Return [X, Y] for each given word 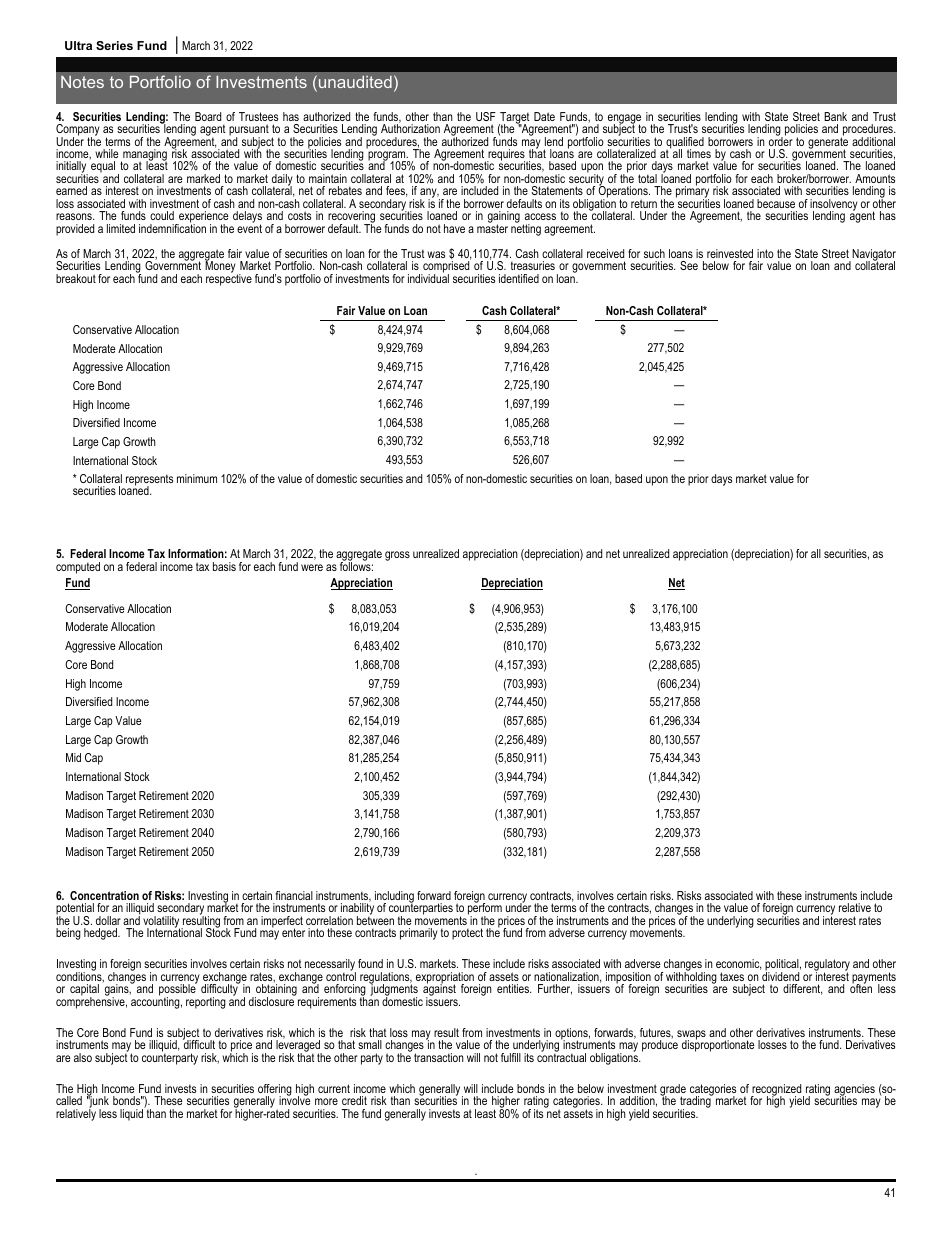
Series [114, 45]
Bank [835, 116]
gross [397, 556]
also [83, 1057]
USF [486, 116]
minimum [197, 478]
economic [738, 964]
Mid [73, 757]
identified [519, 278]
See [689, 265]
